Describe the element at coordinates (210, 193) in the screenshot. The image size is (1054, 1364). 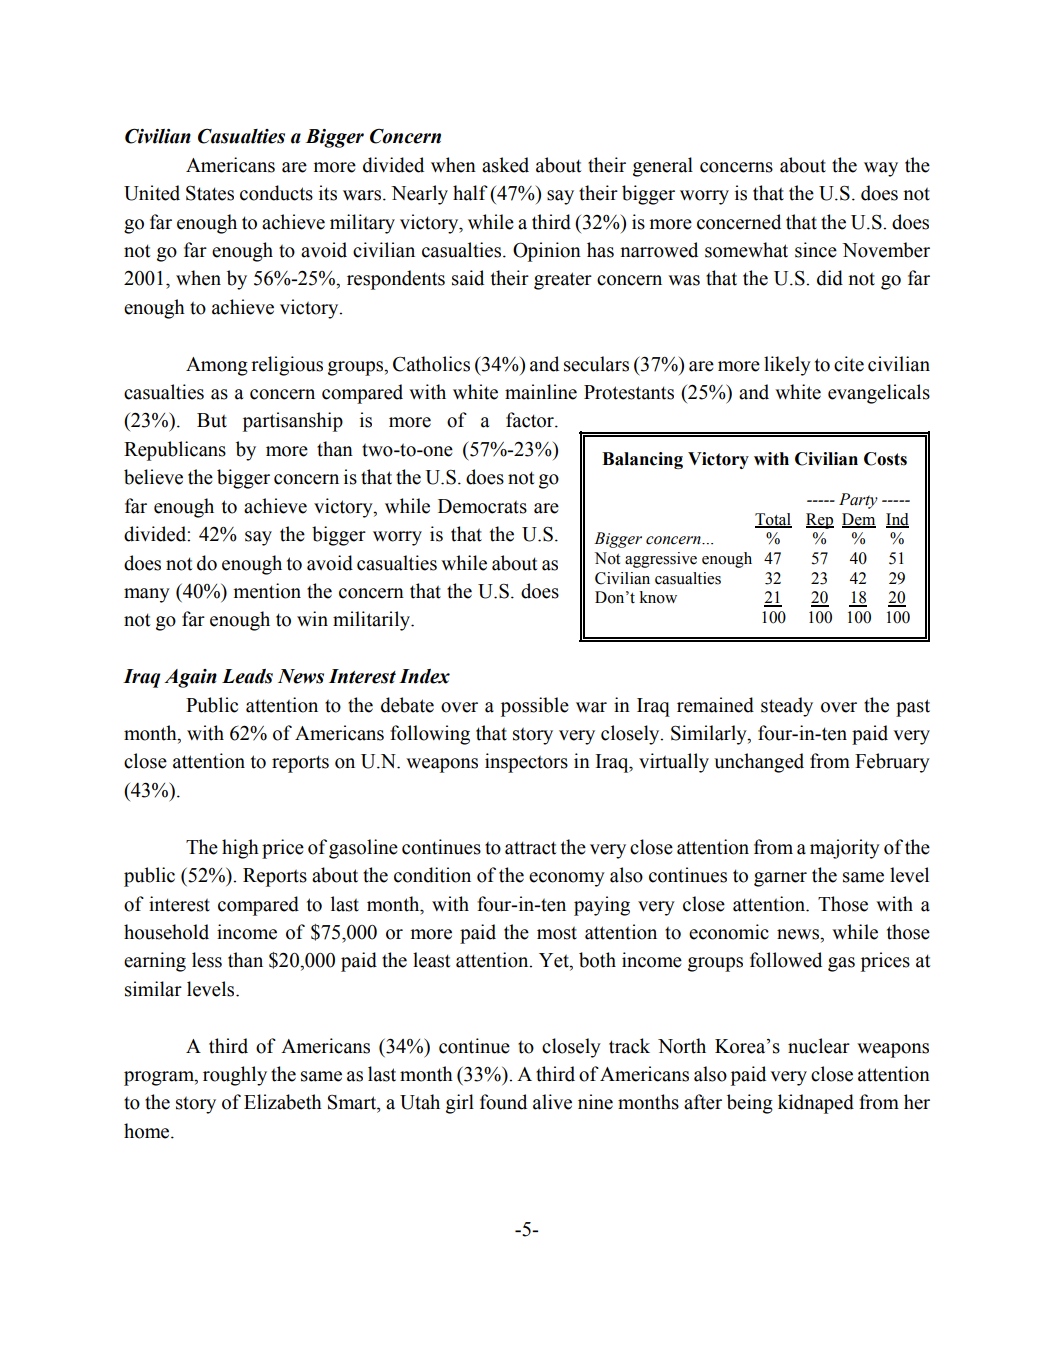
I see `States` at that location.
